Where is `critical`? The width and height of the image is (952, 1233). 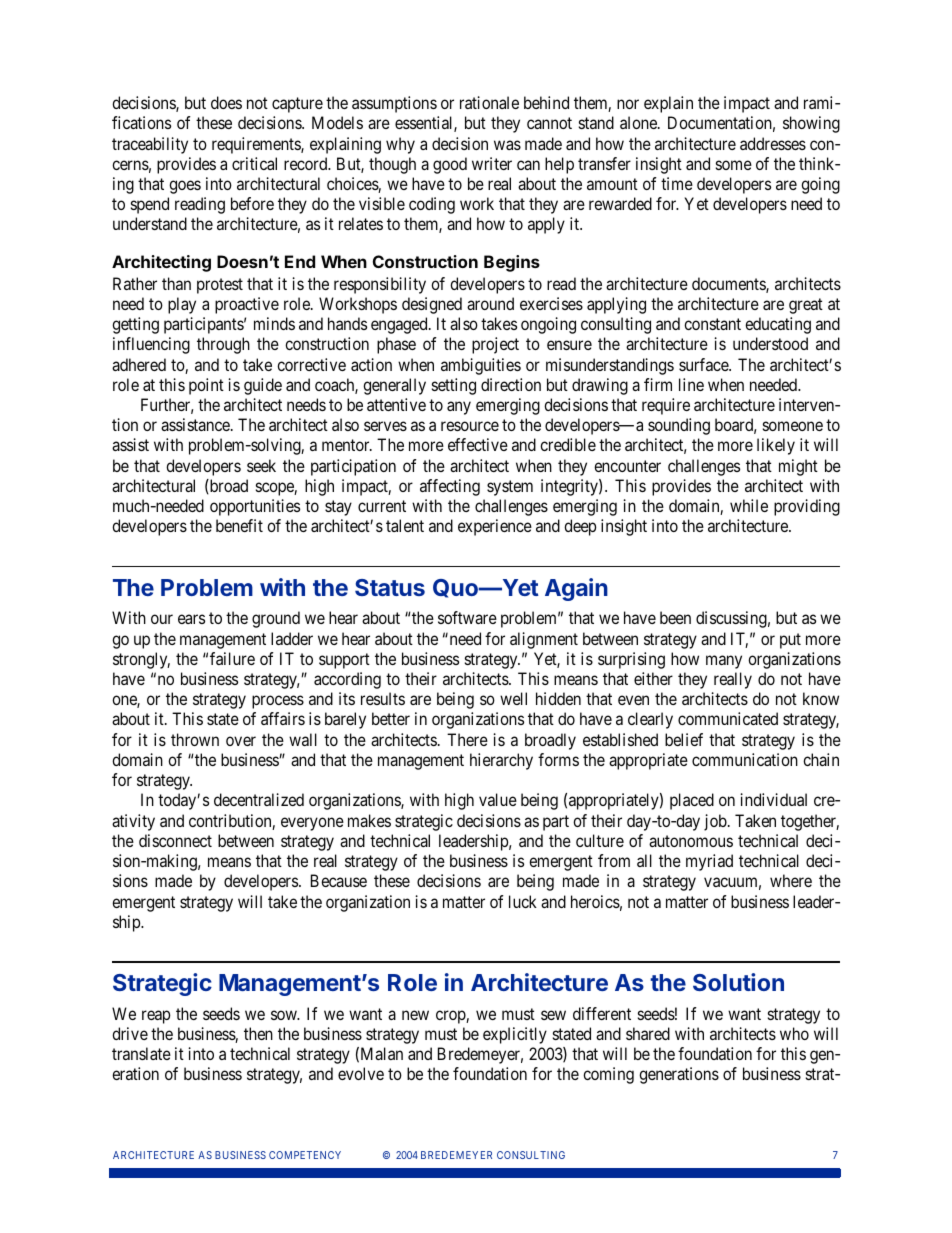
critical is located at coordinates (254, 163).
